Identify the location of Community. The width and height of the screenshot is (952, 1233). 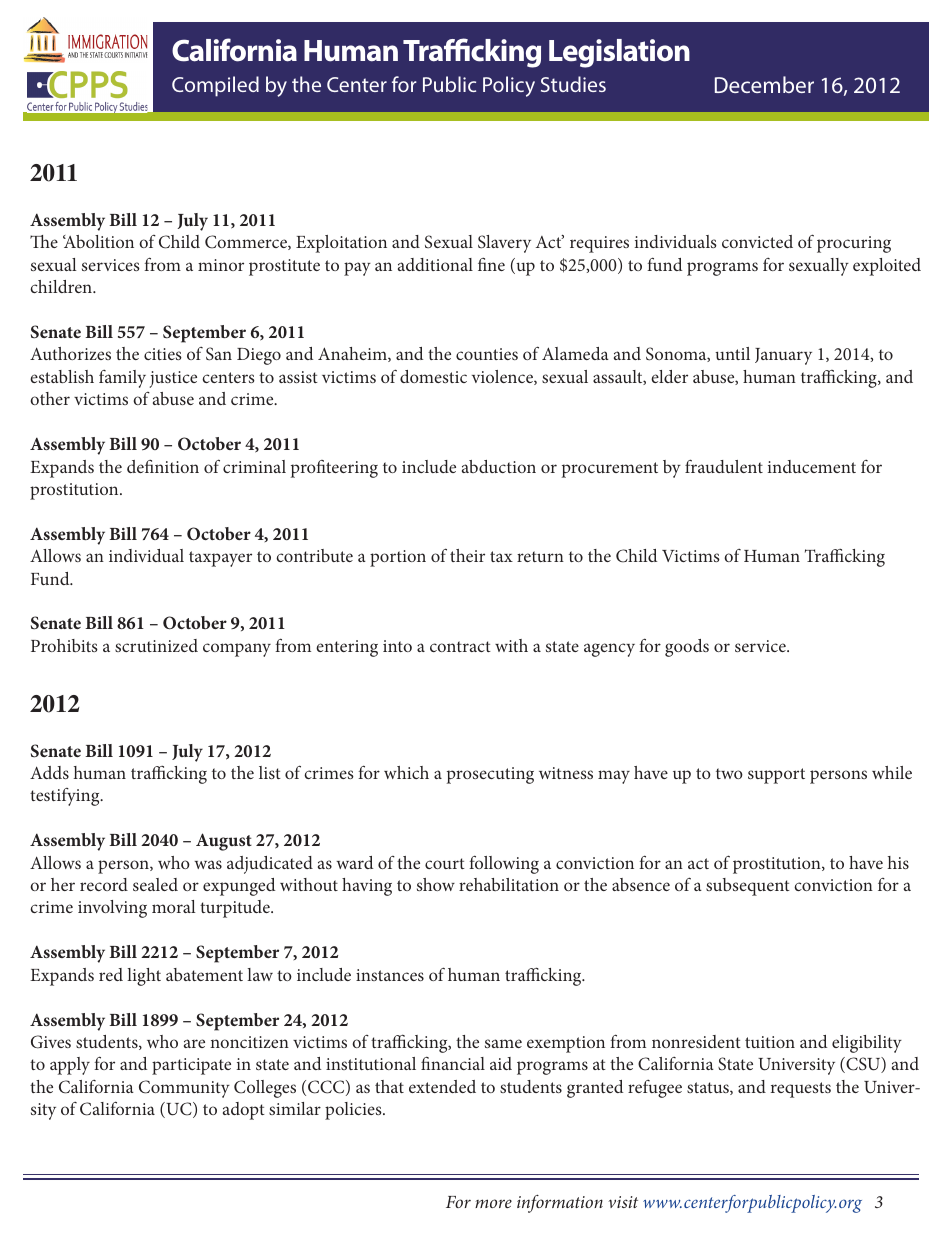
(184, 1089).
